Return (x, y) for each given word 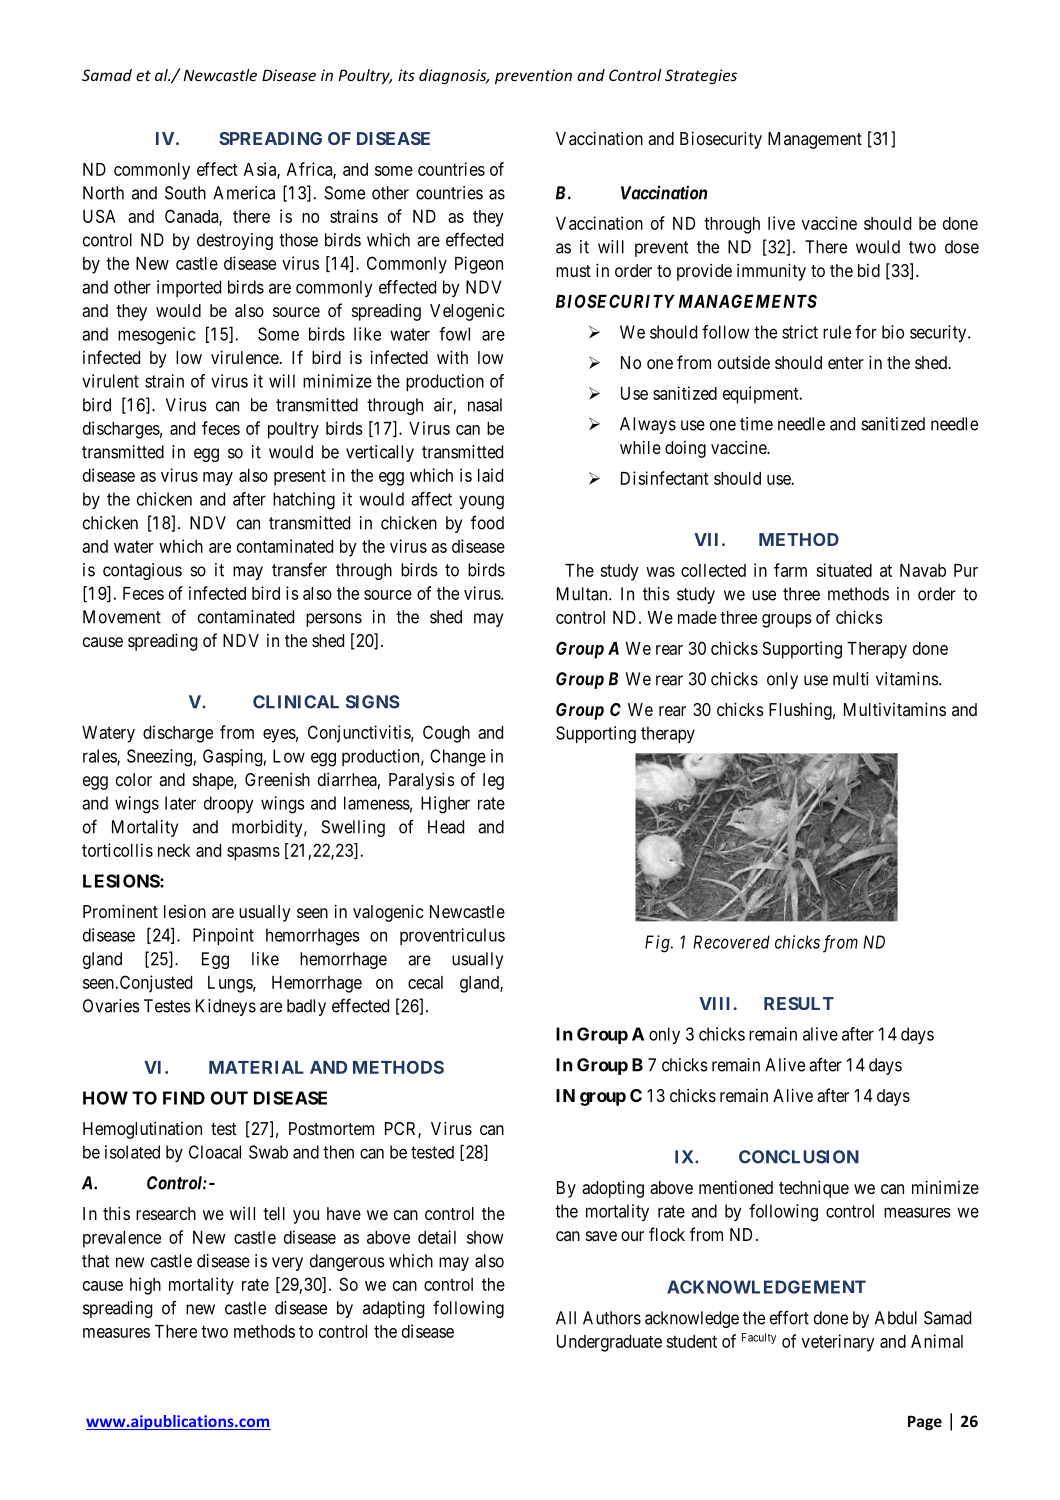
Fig (658, 944)
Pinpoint (223, 936)
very (287, 1264)
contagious (142, 571)
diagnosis (454, 76)
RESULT (799, 1003)
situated (844, 570)
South (185, 193)
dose (962, 247)
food (487, 522)
